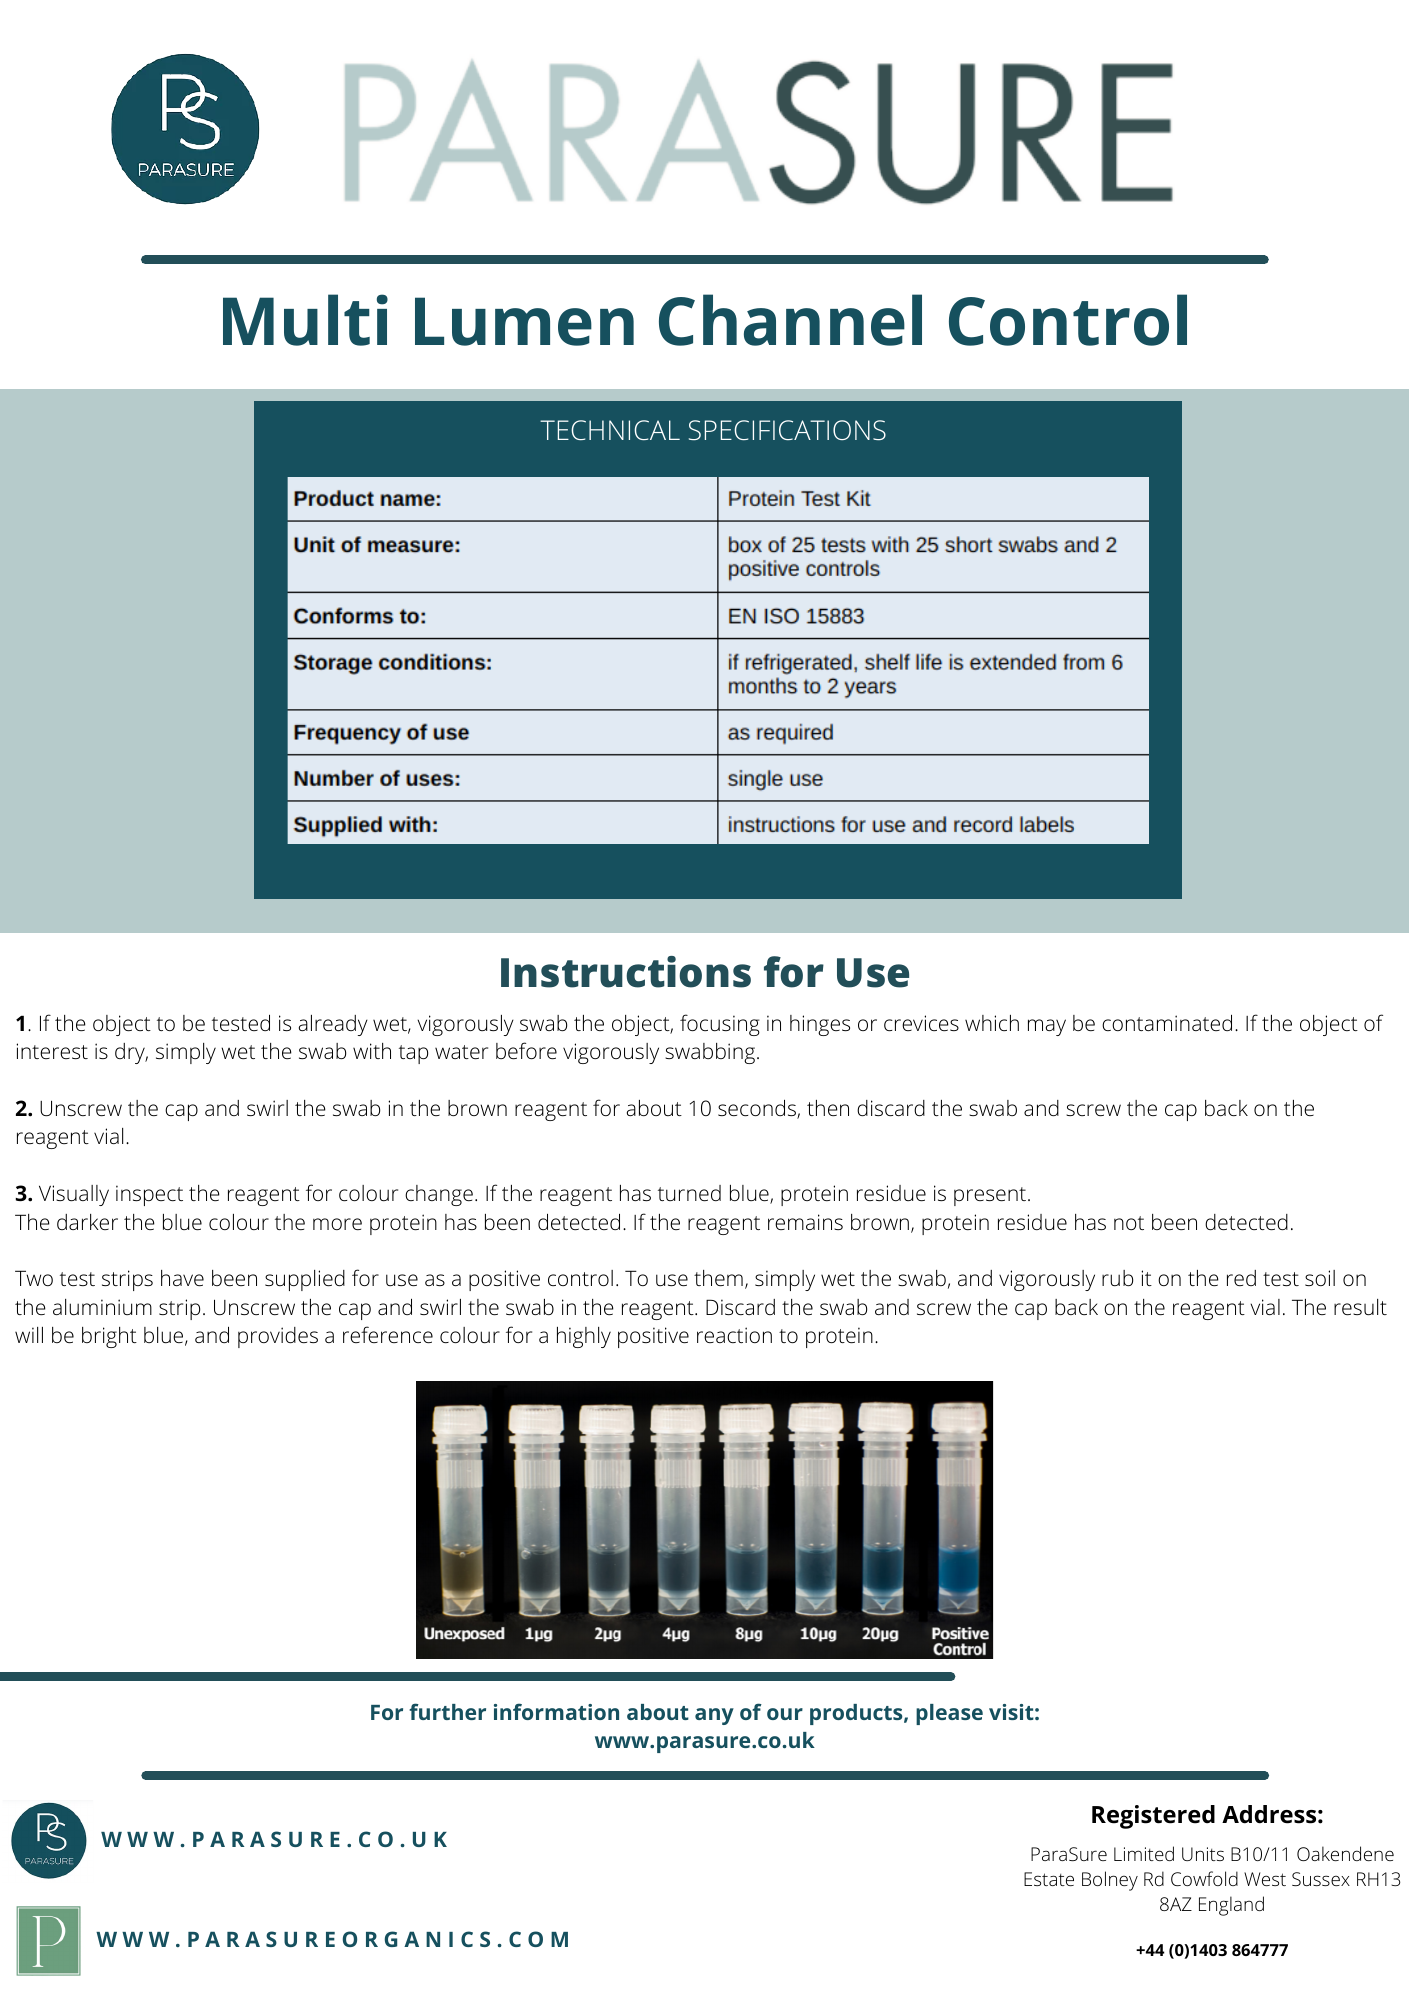 Image resolution: width=1409 pixels, height=1992 pixels. What do you see at coordinates (109, 1337) in the screenshot?
I see `bright` at bounding box center [109, 1337].
